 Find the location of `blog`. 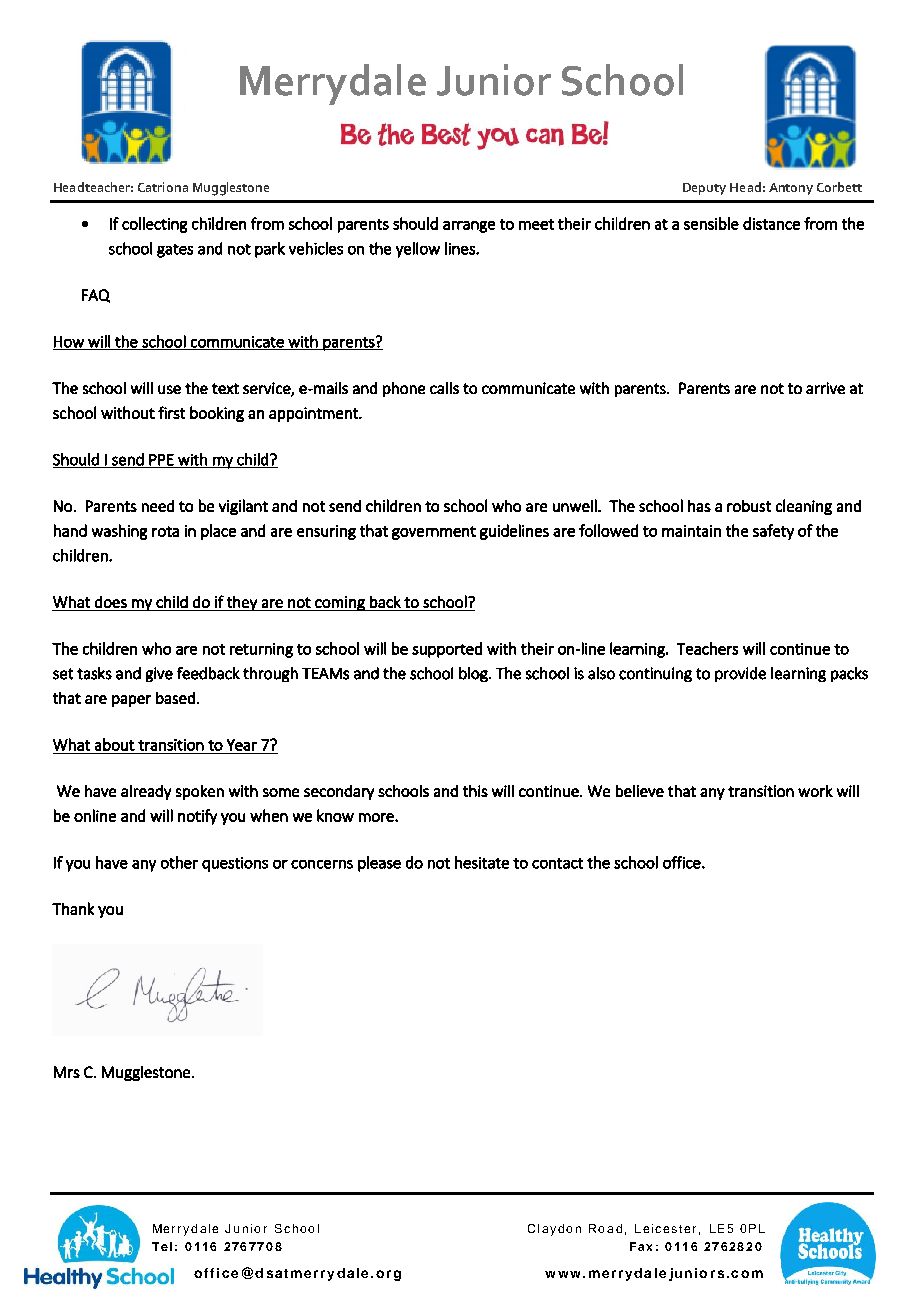

blog is located at coordinates (474, 674).
